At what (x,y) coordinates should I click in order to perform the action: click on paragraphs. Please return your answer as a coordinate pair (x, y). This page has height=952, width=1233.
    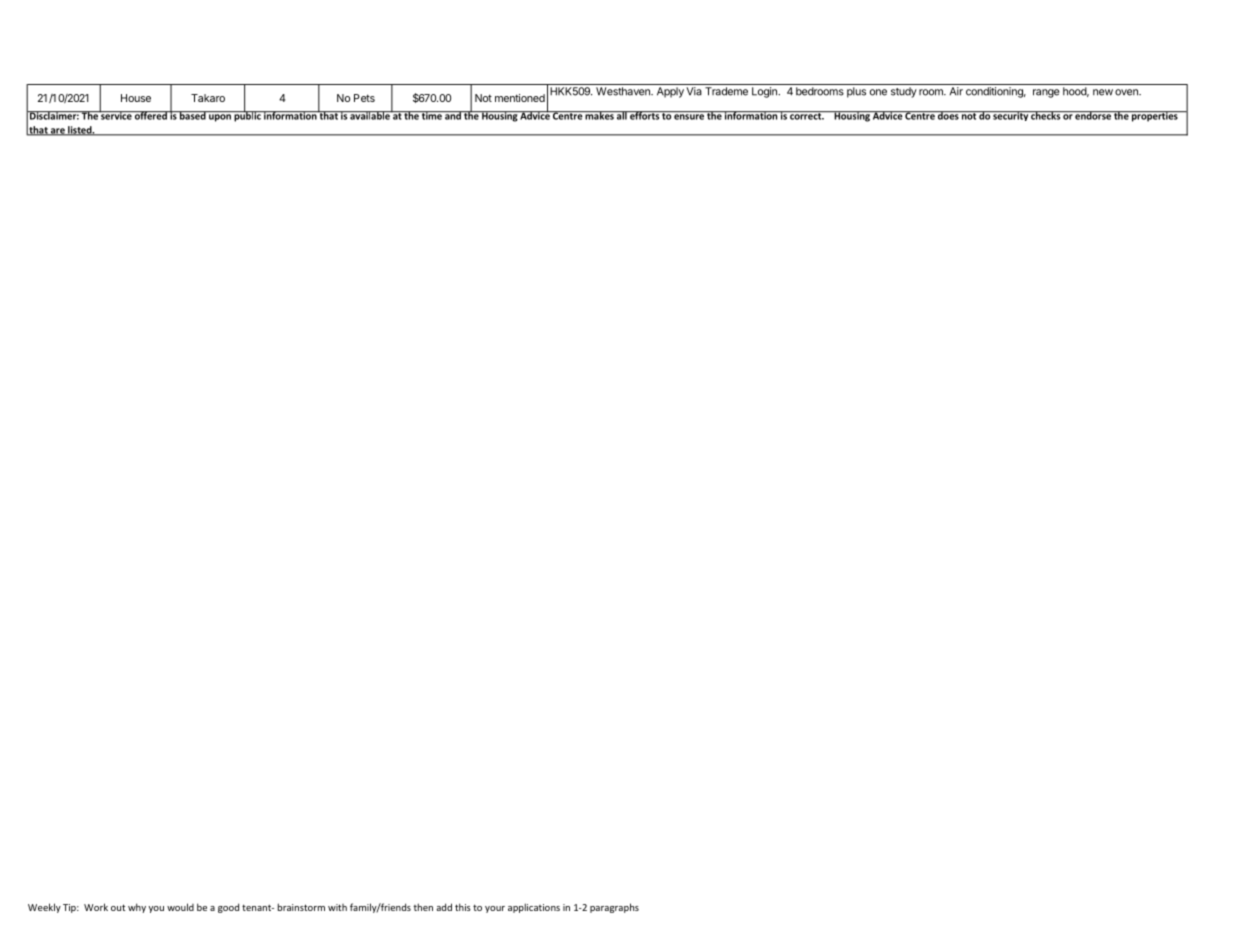
    Looking at the image, I should click on (614, 908).
